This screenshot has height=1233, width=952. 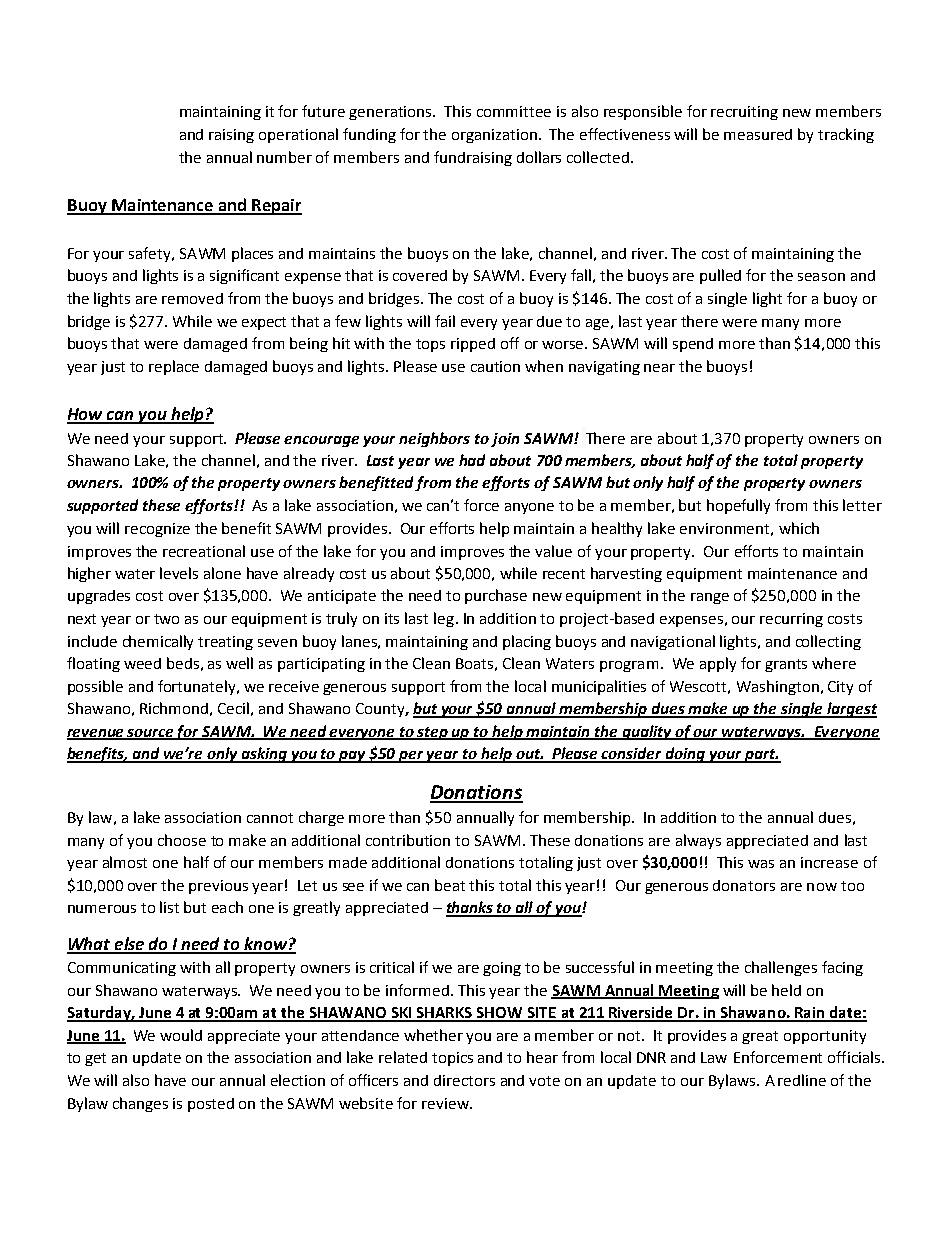 I want to click on donators, so click(x=744, y=885).
